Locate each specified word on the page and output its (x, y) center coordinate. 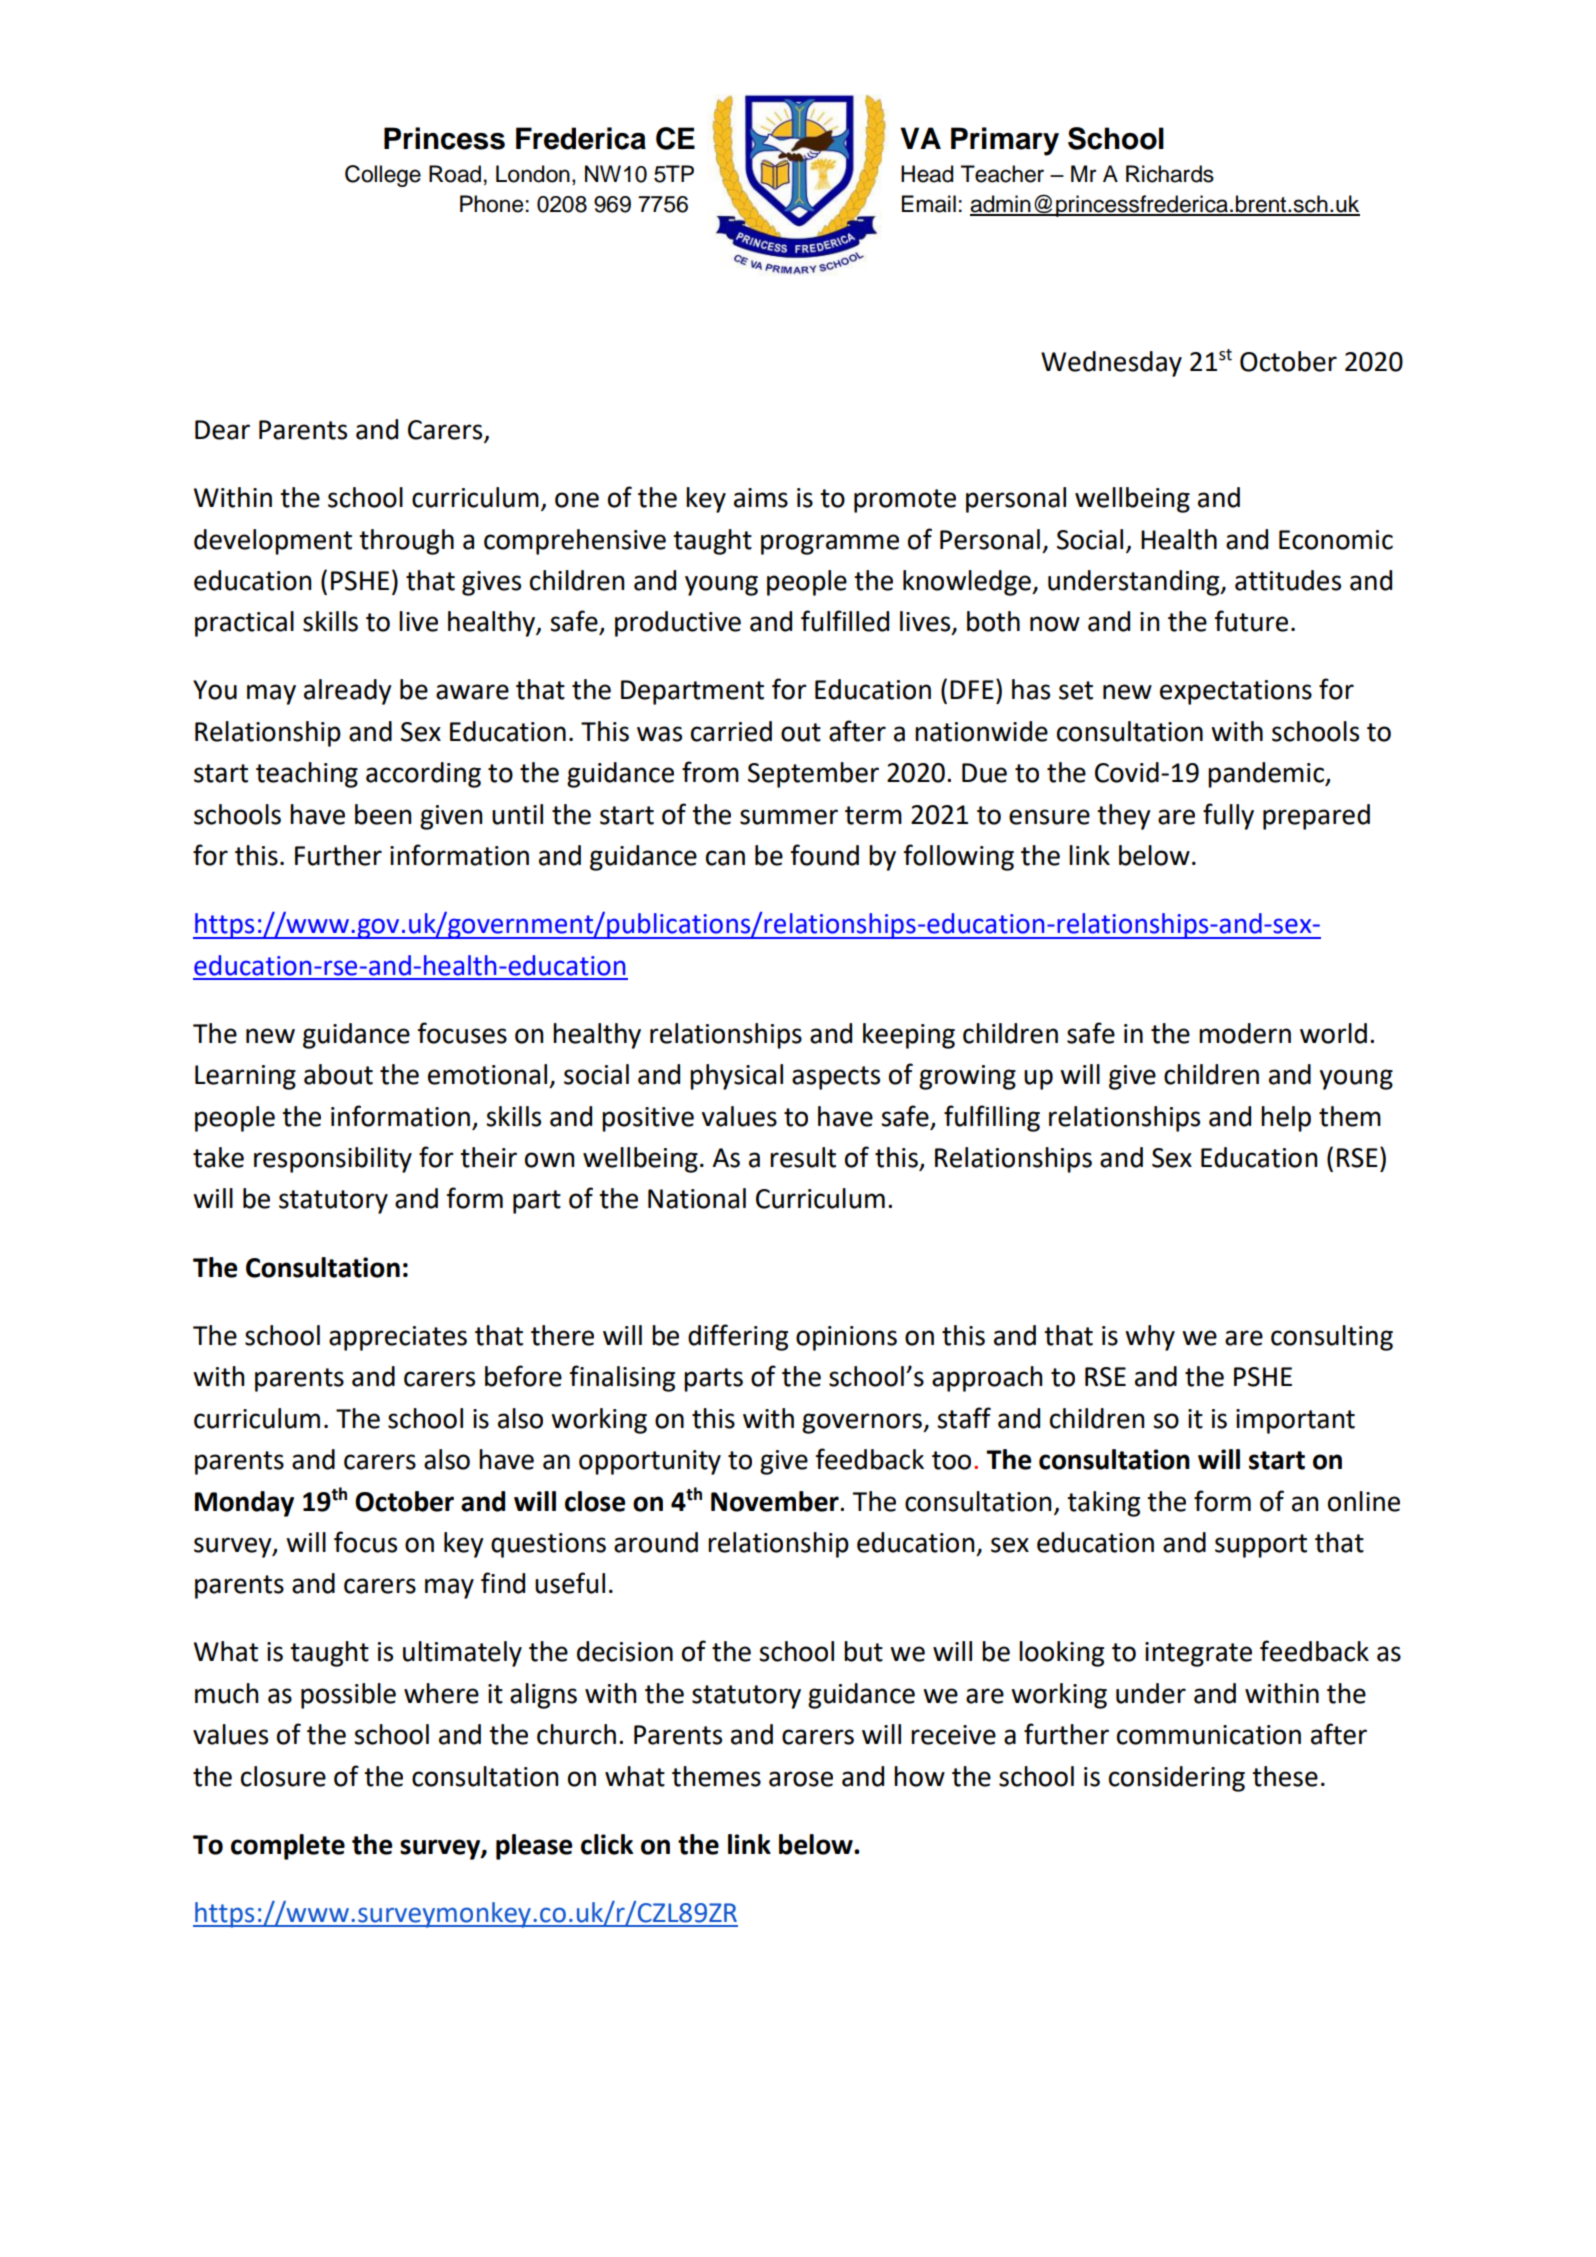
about (338, 1074)
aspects (836, 1078)
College (383, 176)
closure (283, 1776)
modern (1245, 1033)
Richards (1170, 174)
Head (927, 174)
